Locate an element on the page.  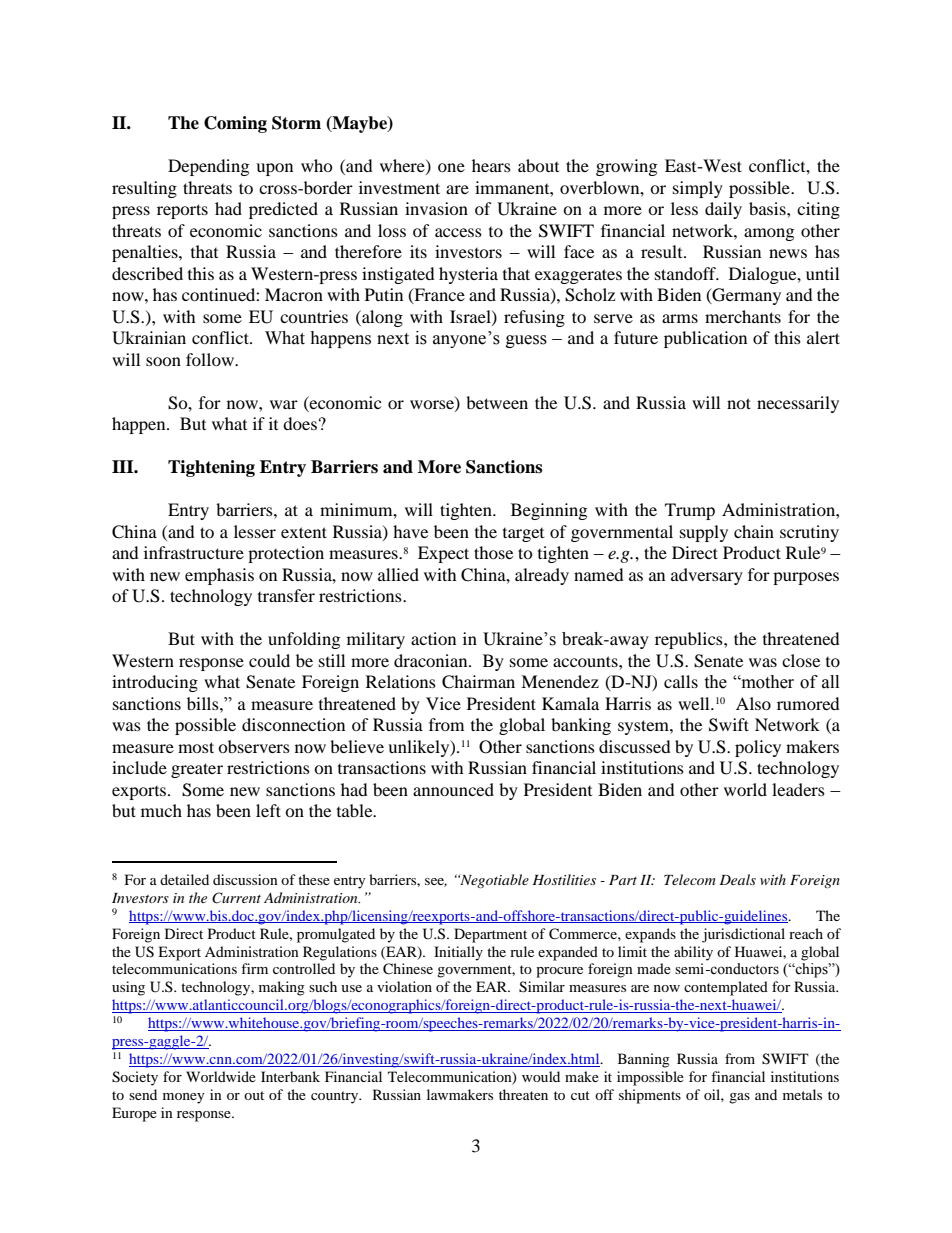
Depending is located at coordinates (208, 167).
